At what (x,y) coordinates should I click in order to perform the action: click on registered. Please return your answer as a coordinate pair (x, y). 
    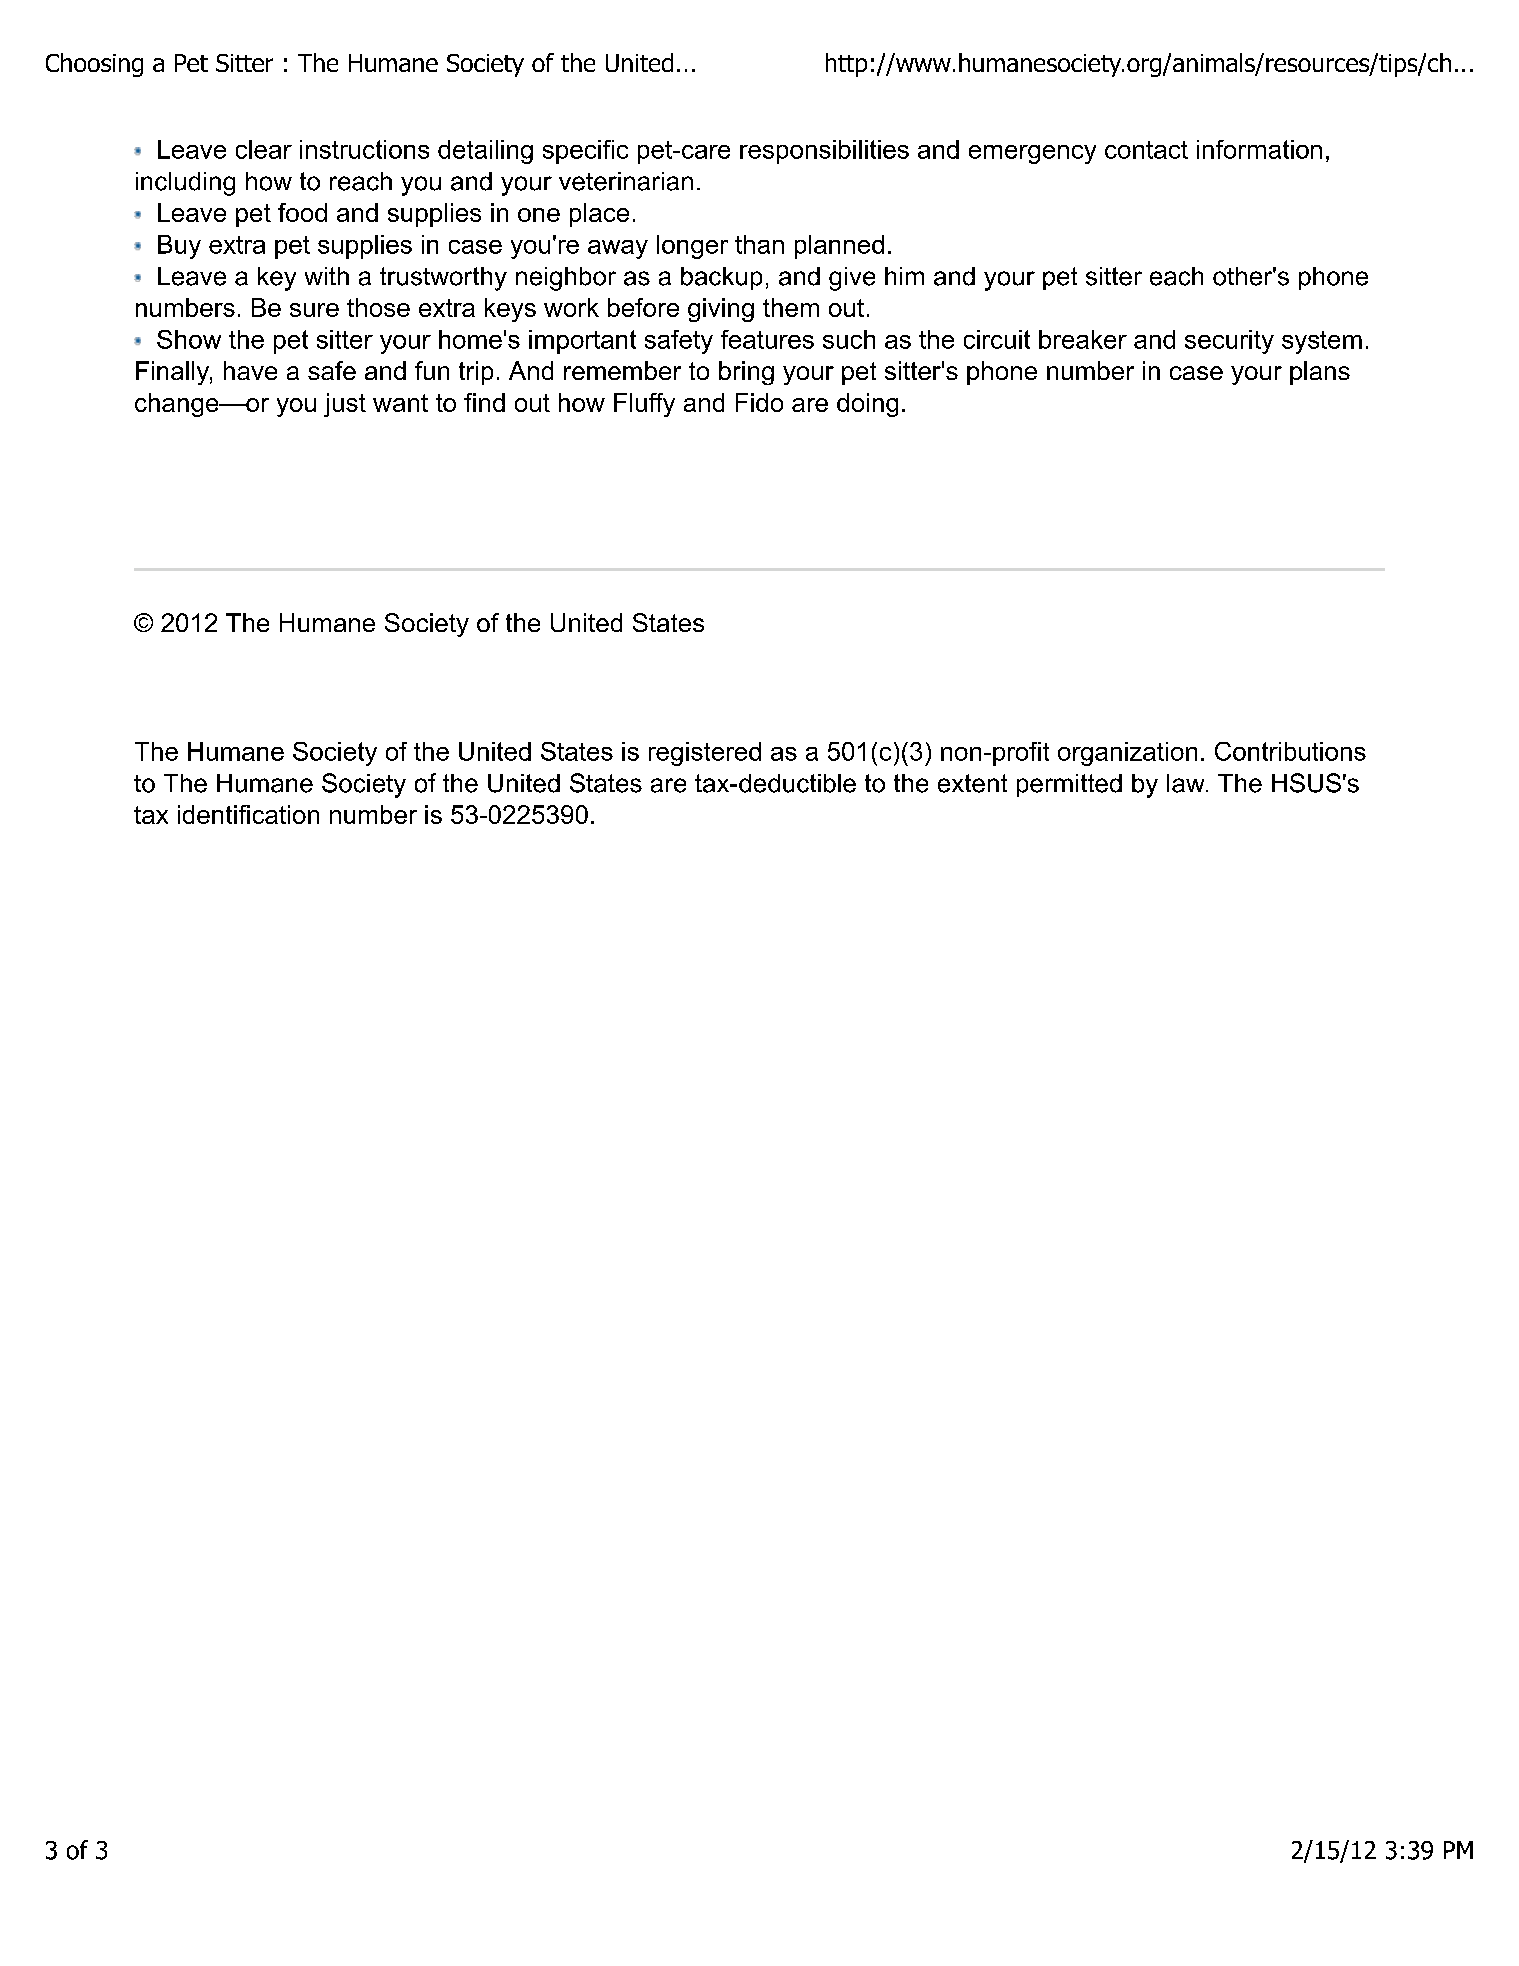
    Looking at the image, I should click on (705, 754).
